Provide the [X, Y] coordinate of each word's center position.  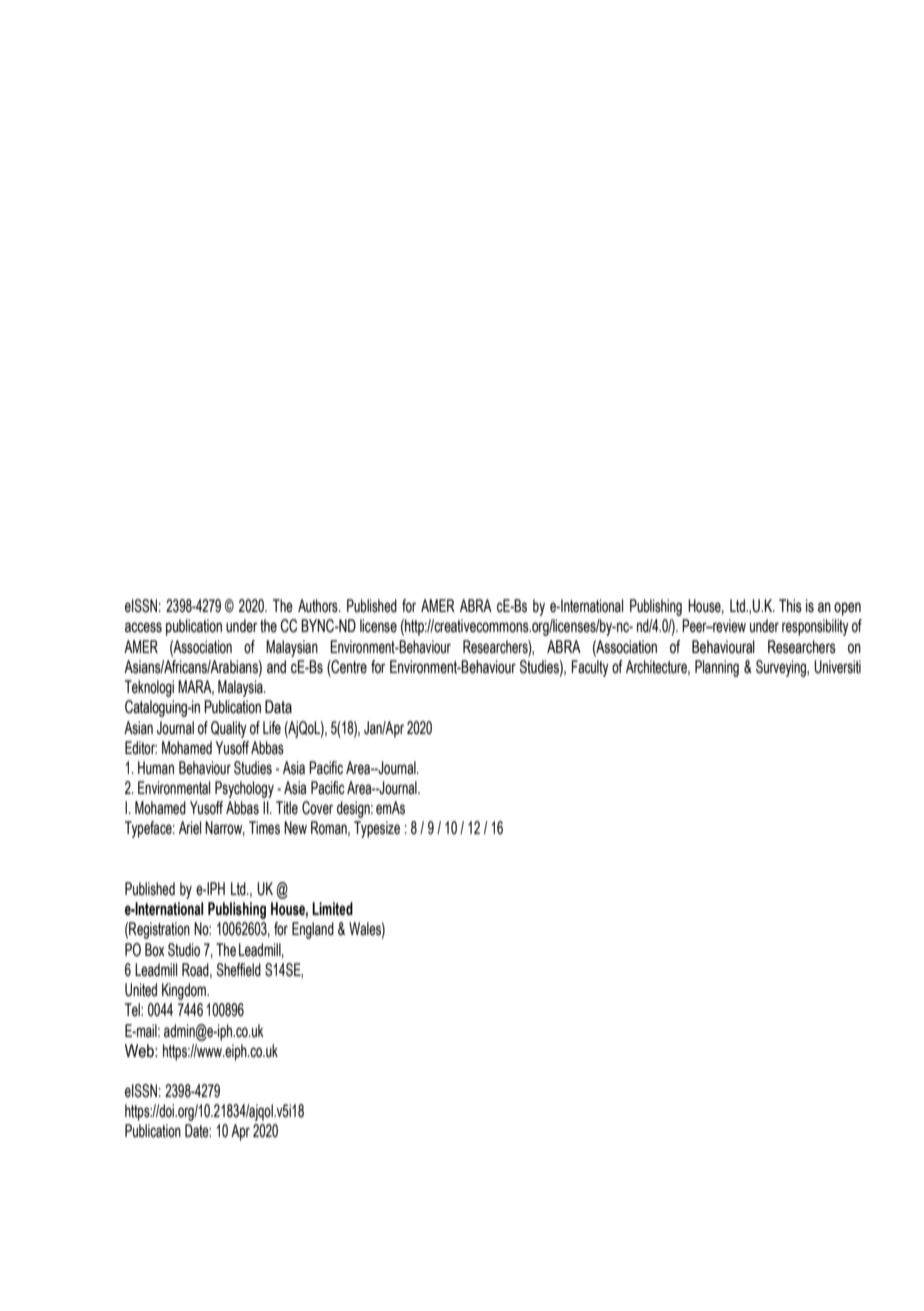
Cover [317, 808]
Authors [319, 606]
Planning [717, 668]
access [143, 627]
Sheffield [238, 970]
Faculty [590, 668]
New [295, 828]
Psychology [244, 789]
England [313, 930]
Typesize [377, 829]
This [790, 606]
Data [278, 707]
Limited [332, 909]
